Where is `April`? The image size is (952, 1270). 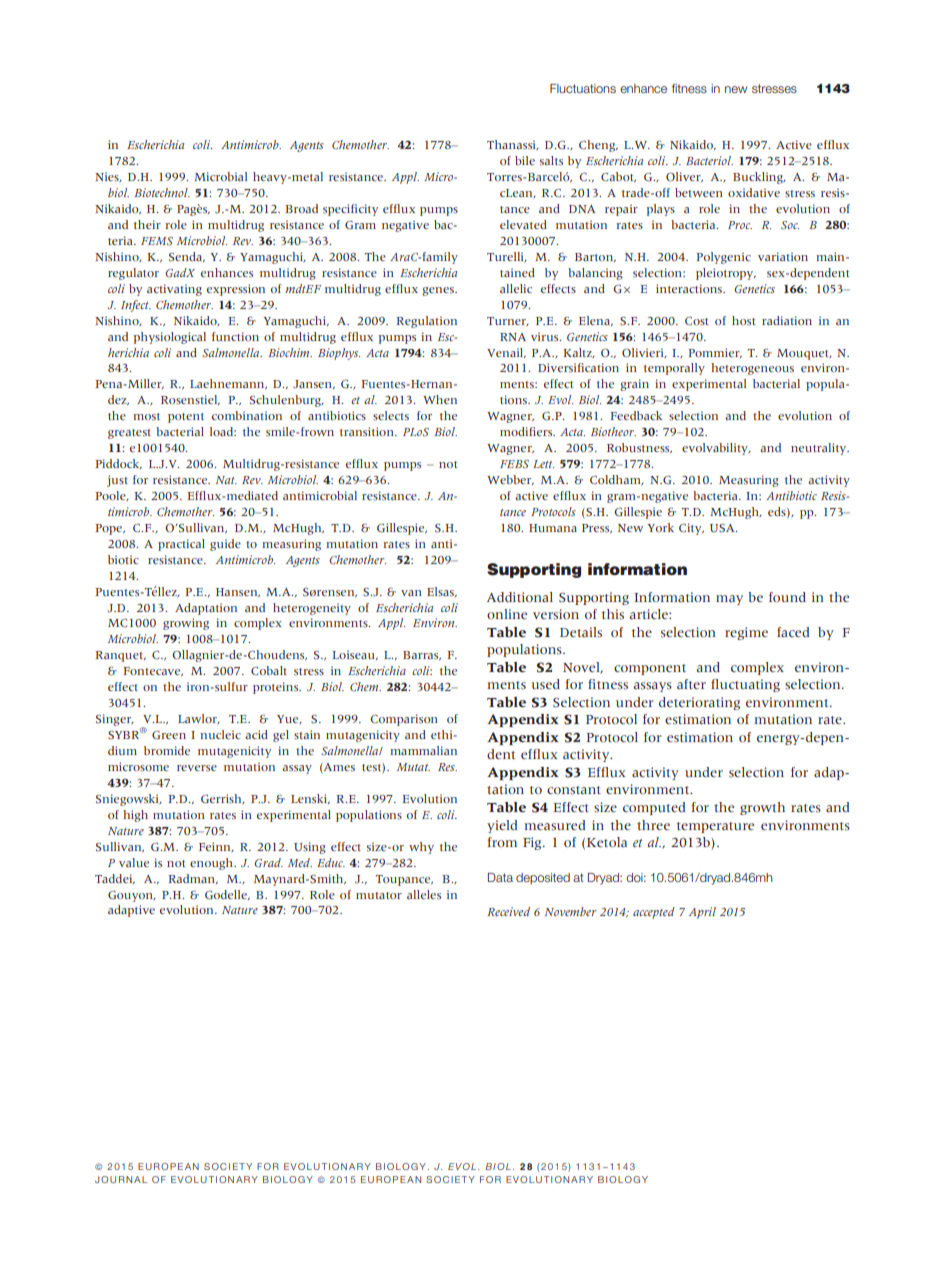 April is located at coordinates (702, 913).
